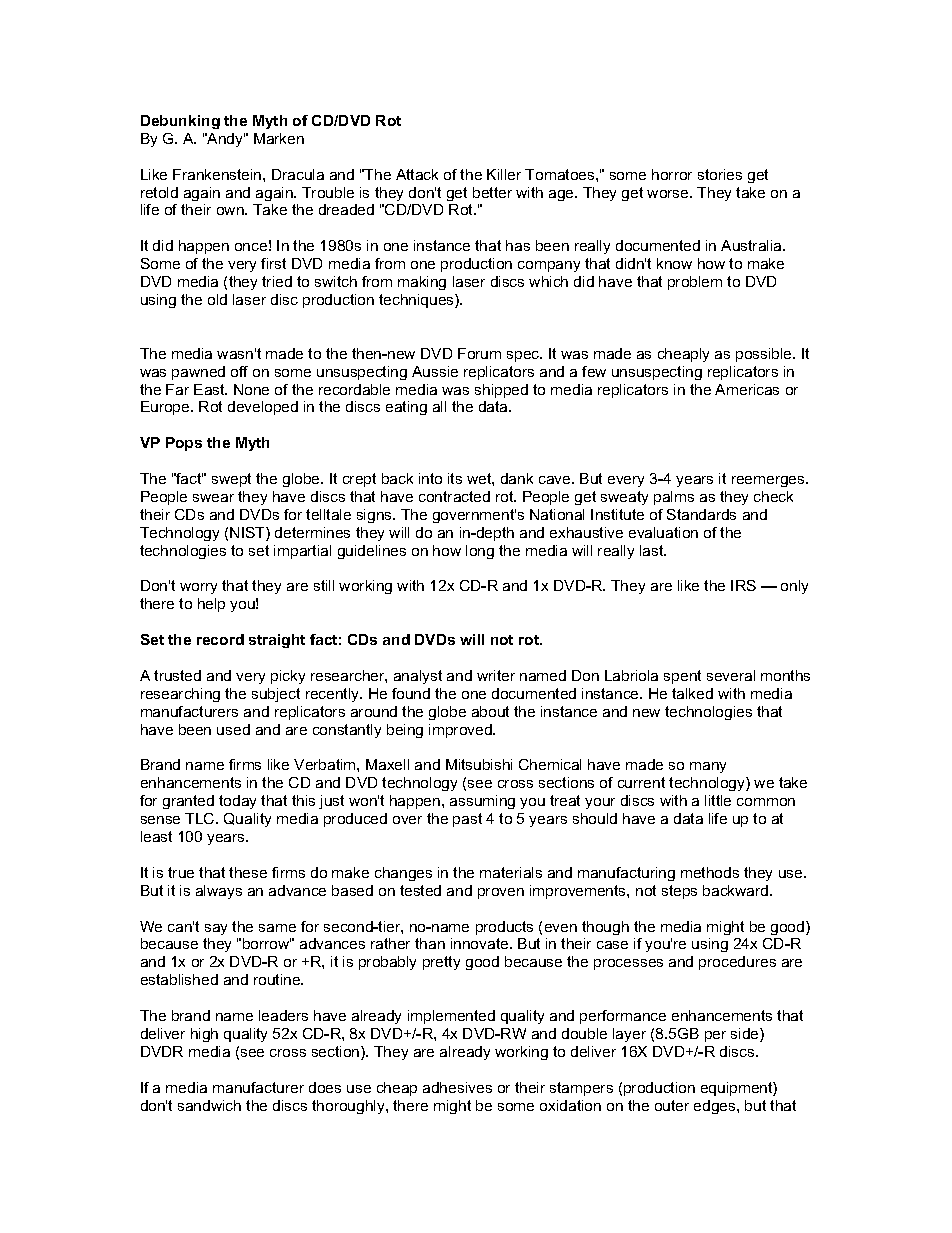  What do you see at coordinates (248, 872) in the screenshot?
I see `these` at bounding box center [248, 872].
